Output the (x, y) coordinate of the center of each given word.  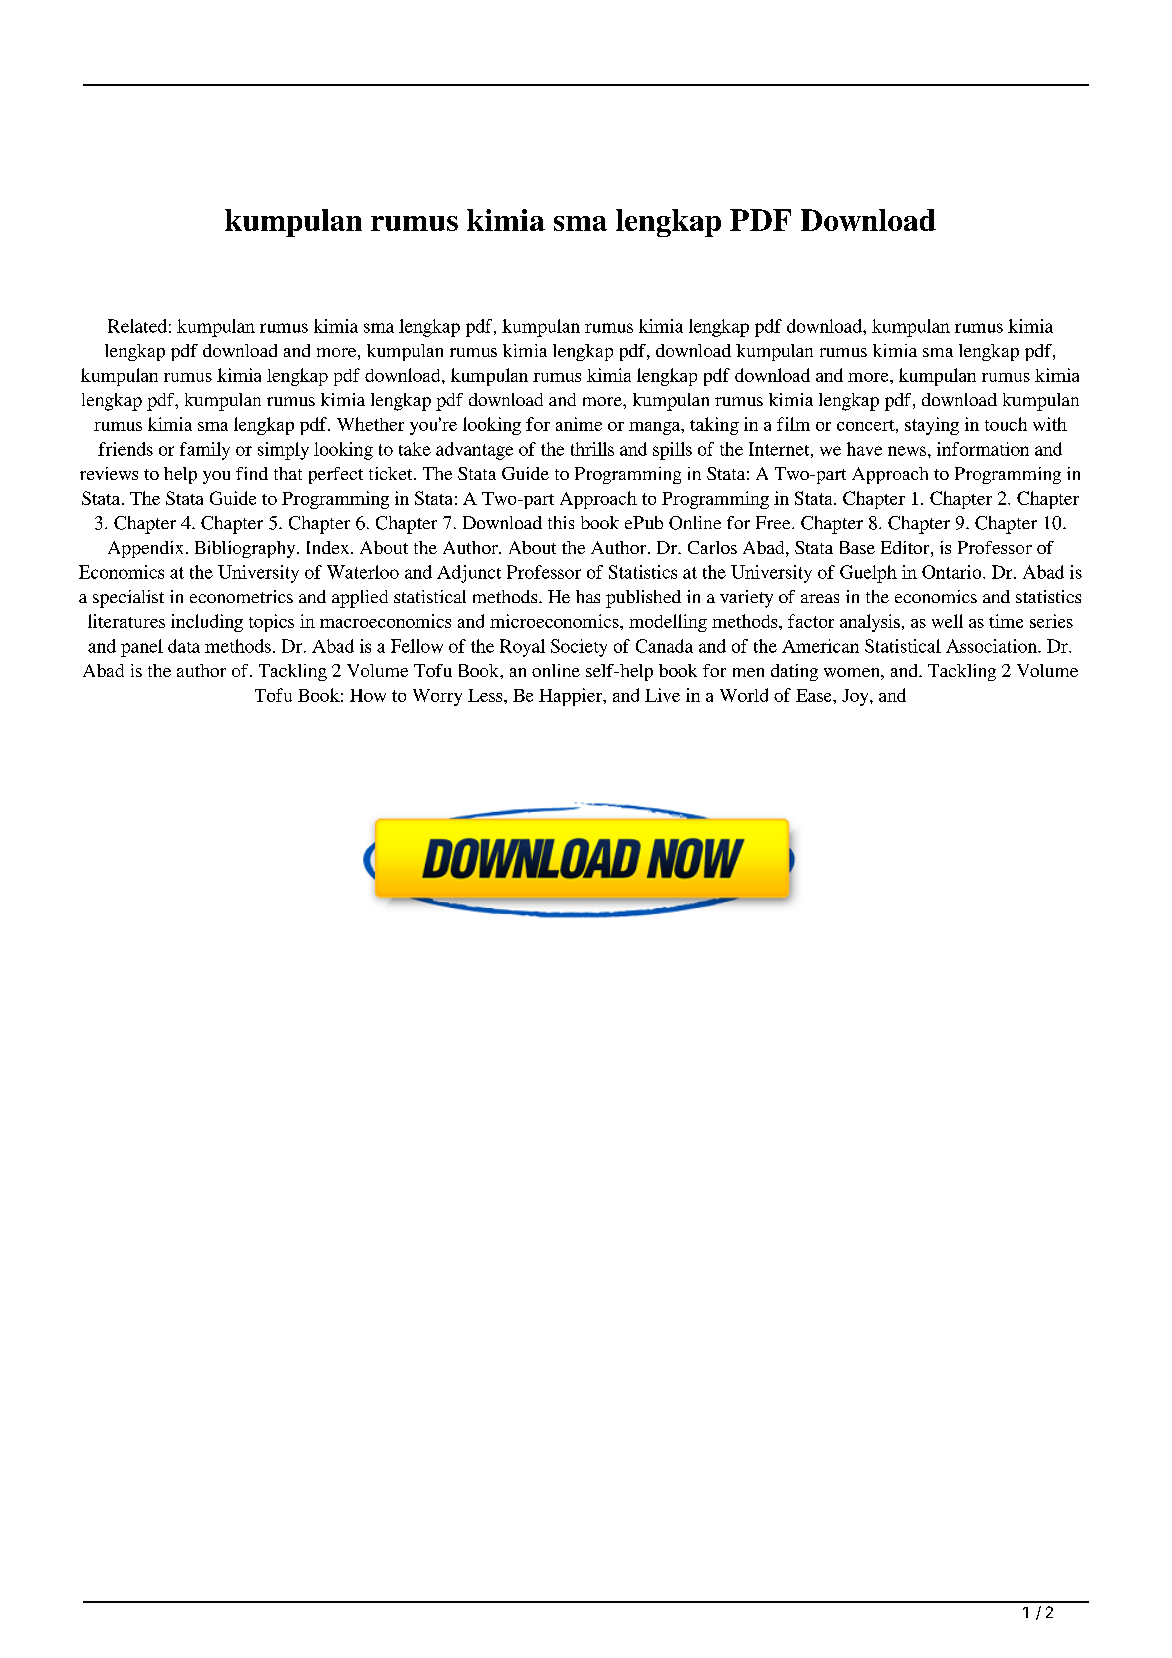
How (368, 695)
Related (137, 326)
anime (579, 424)
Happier (572, 697)
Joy (856, 697)
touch (1006, 424)
